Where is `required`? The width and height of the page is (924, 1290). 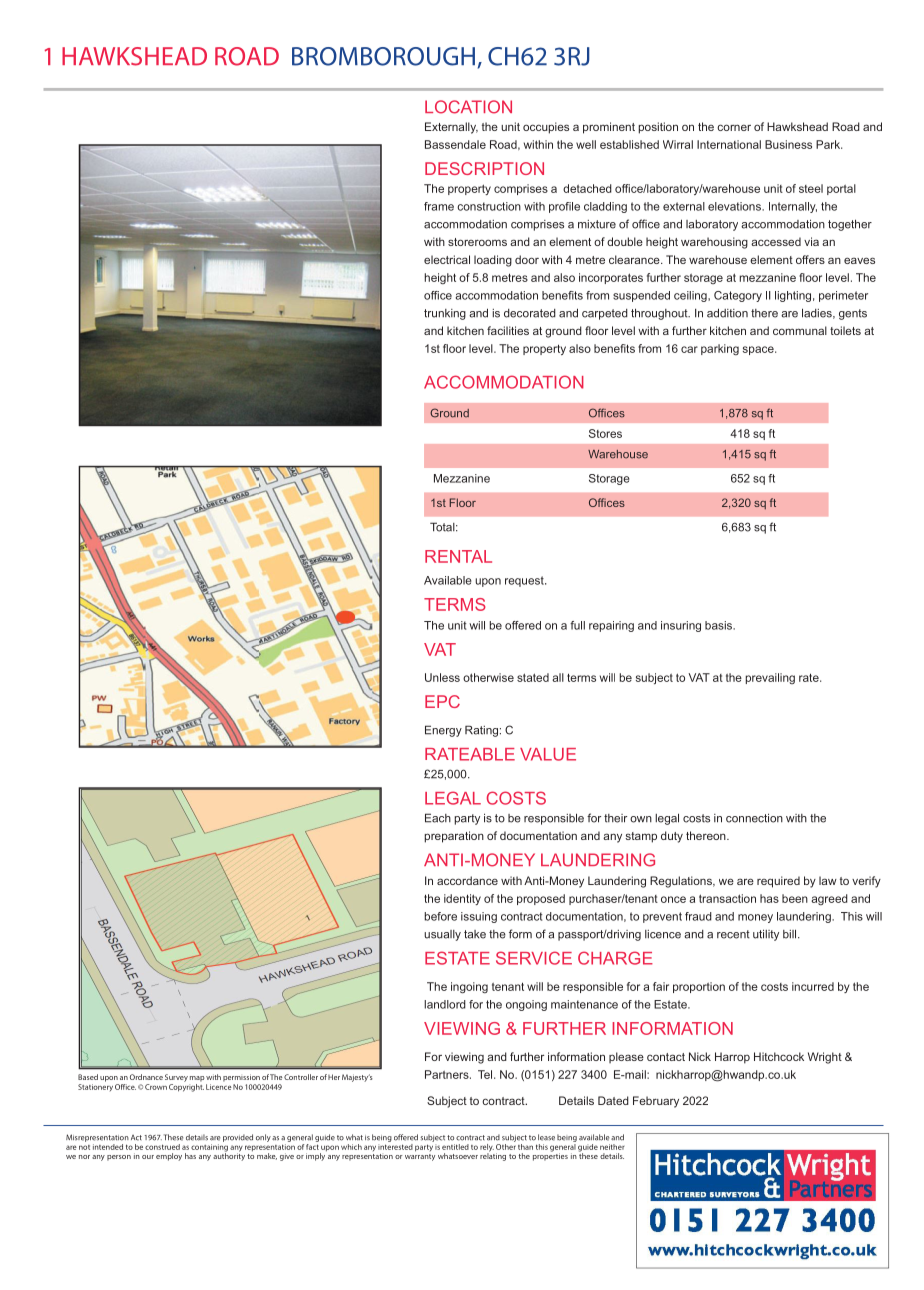 required is located at coordinates (778, 882).
